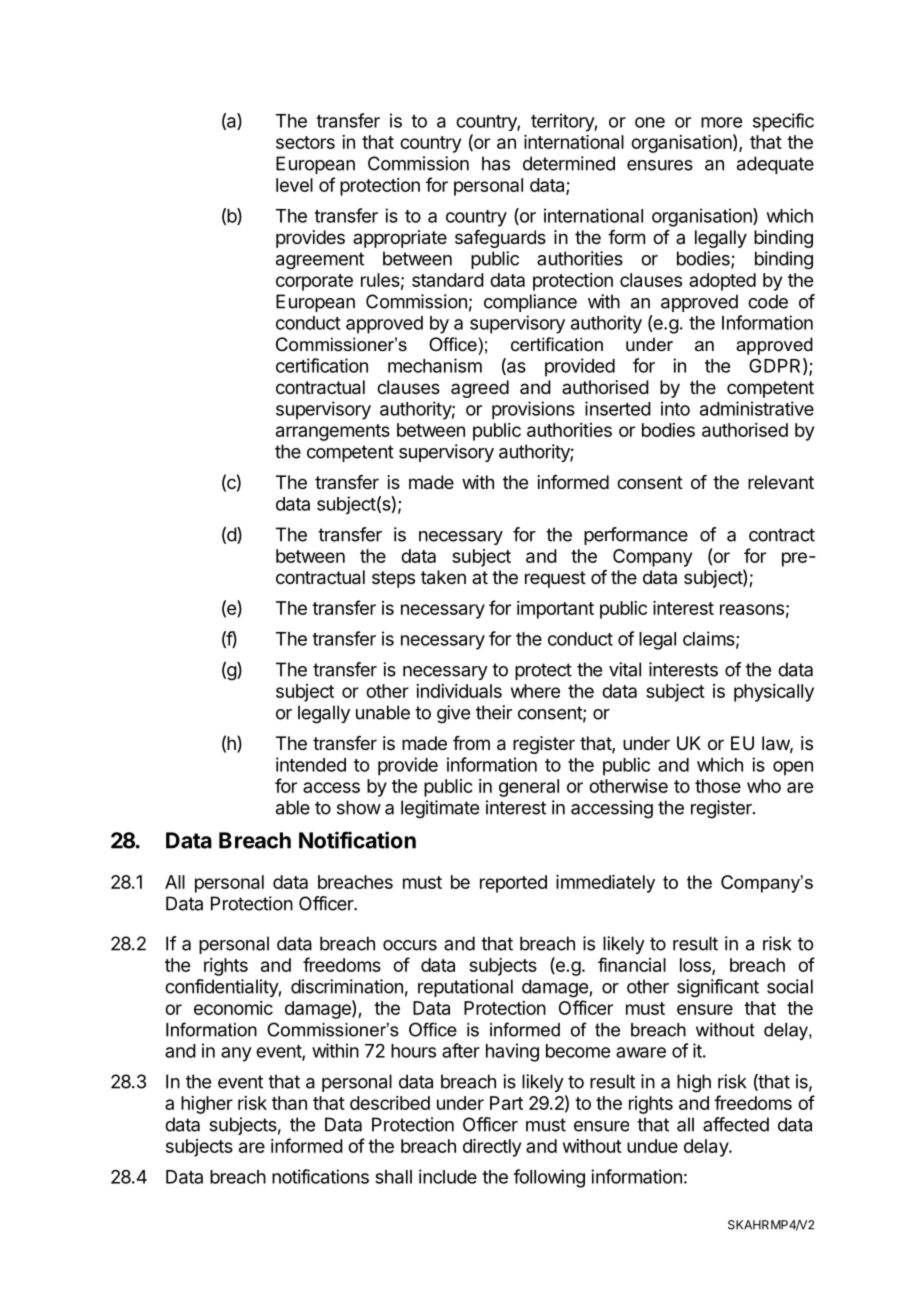 The height and width of the image is (1307, 924). I want to click on where, so click(535, 691).
